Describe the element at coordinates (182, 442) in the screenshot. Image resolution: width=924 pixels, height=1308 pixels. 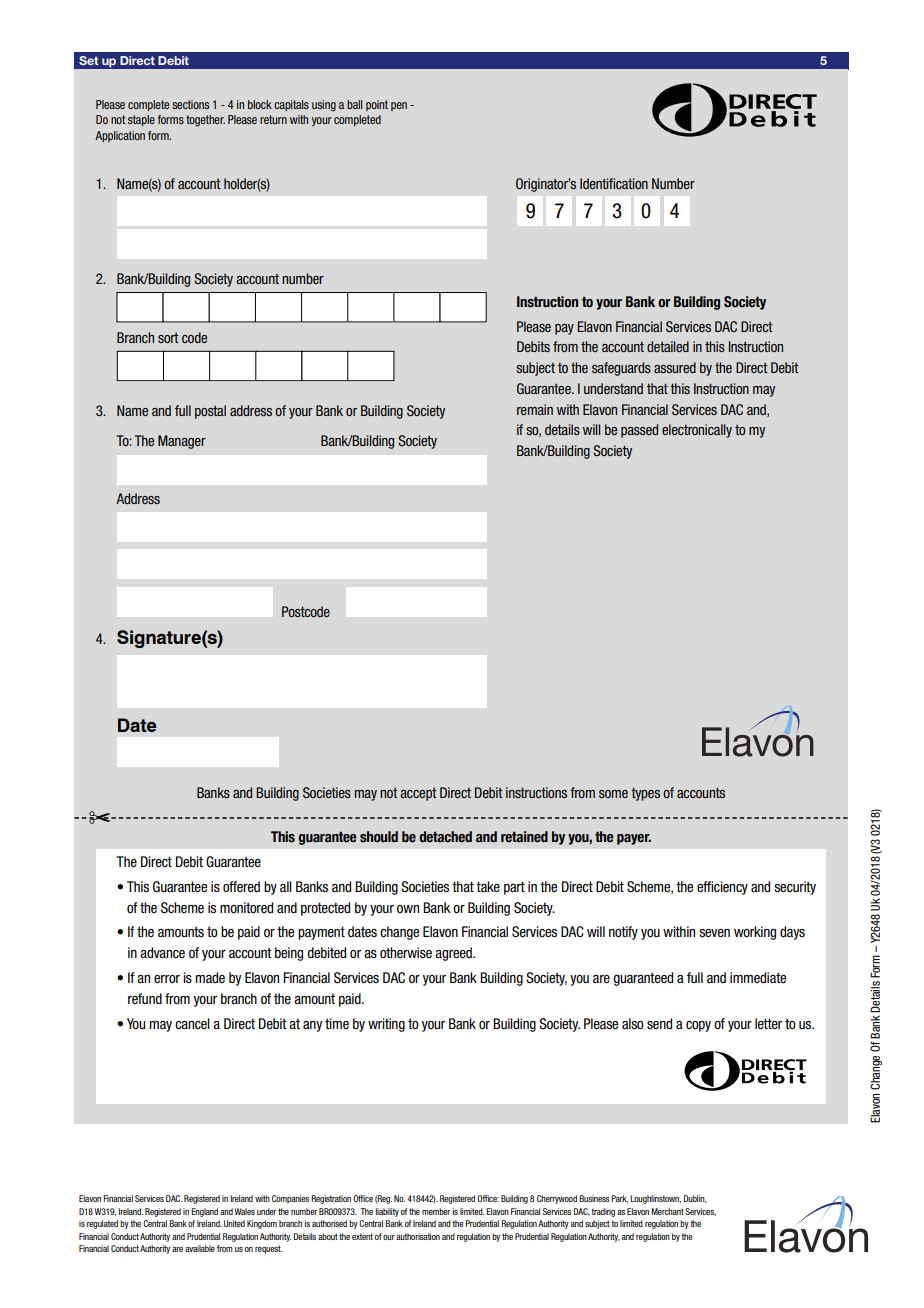
I see `Manager` at that location.
